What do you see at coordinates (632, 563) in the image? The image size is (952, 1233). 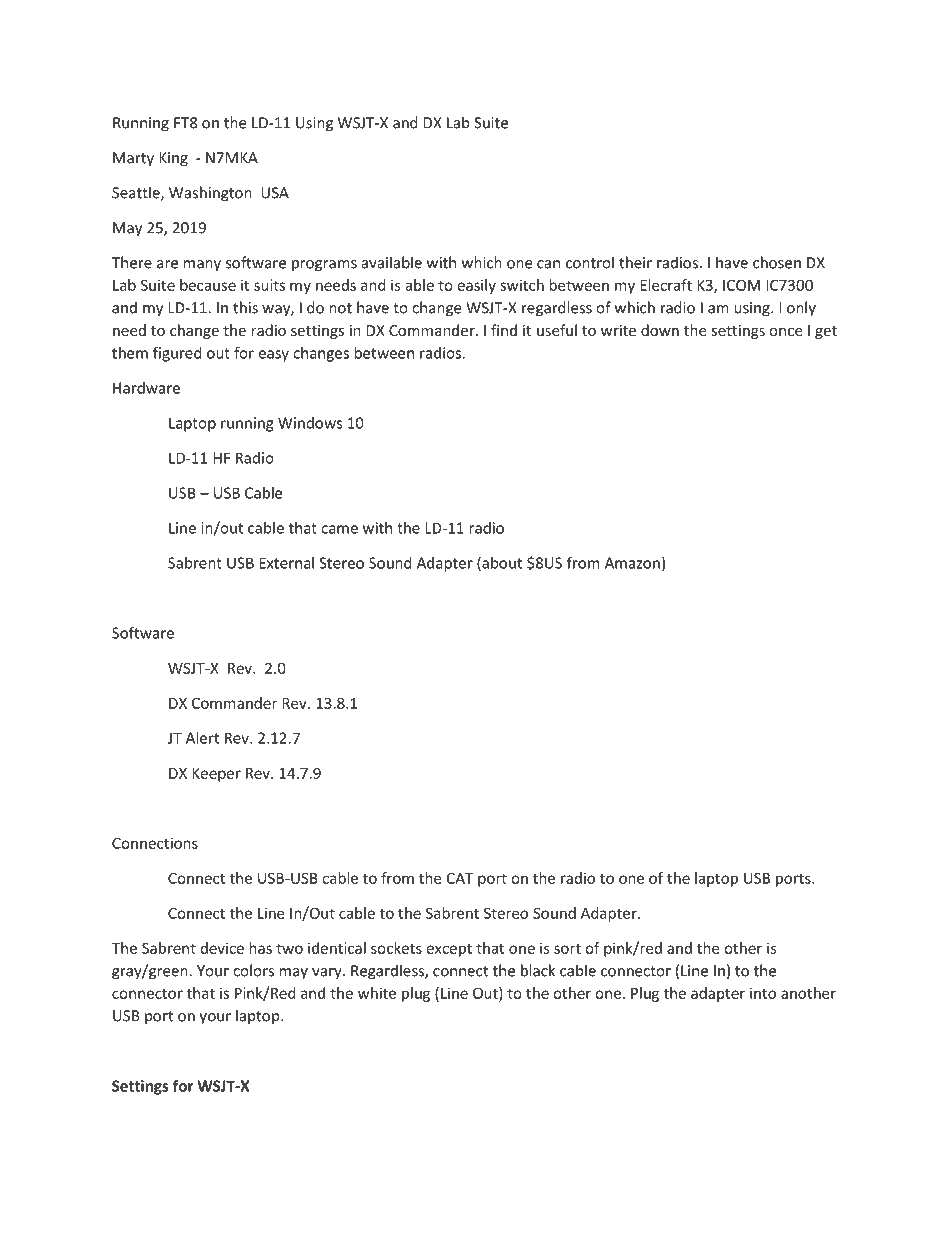 I see `Amazon` at bounding box center [632, 563].
